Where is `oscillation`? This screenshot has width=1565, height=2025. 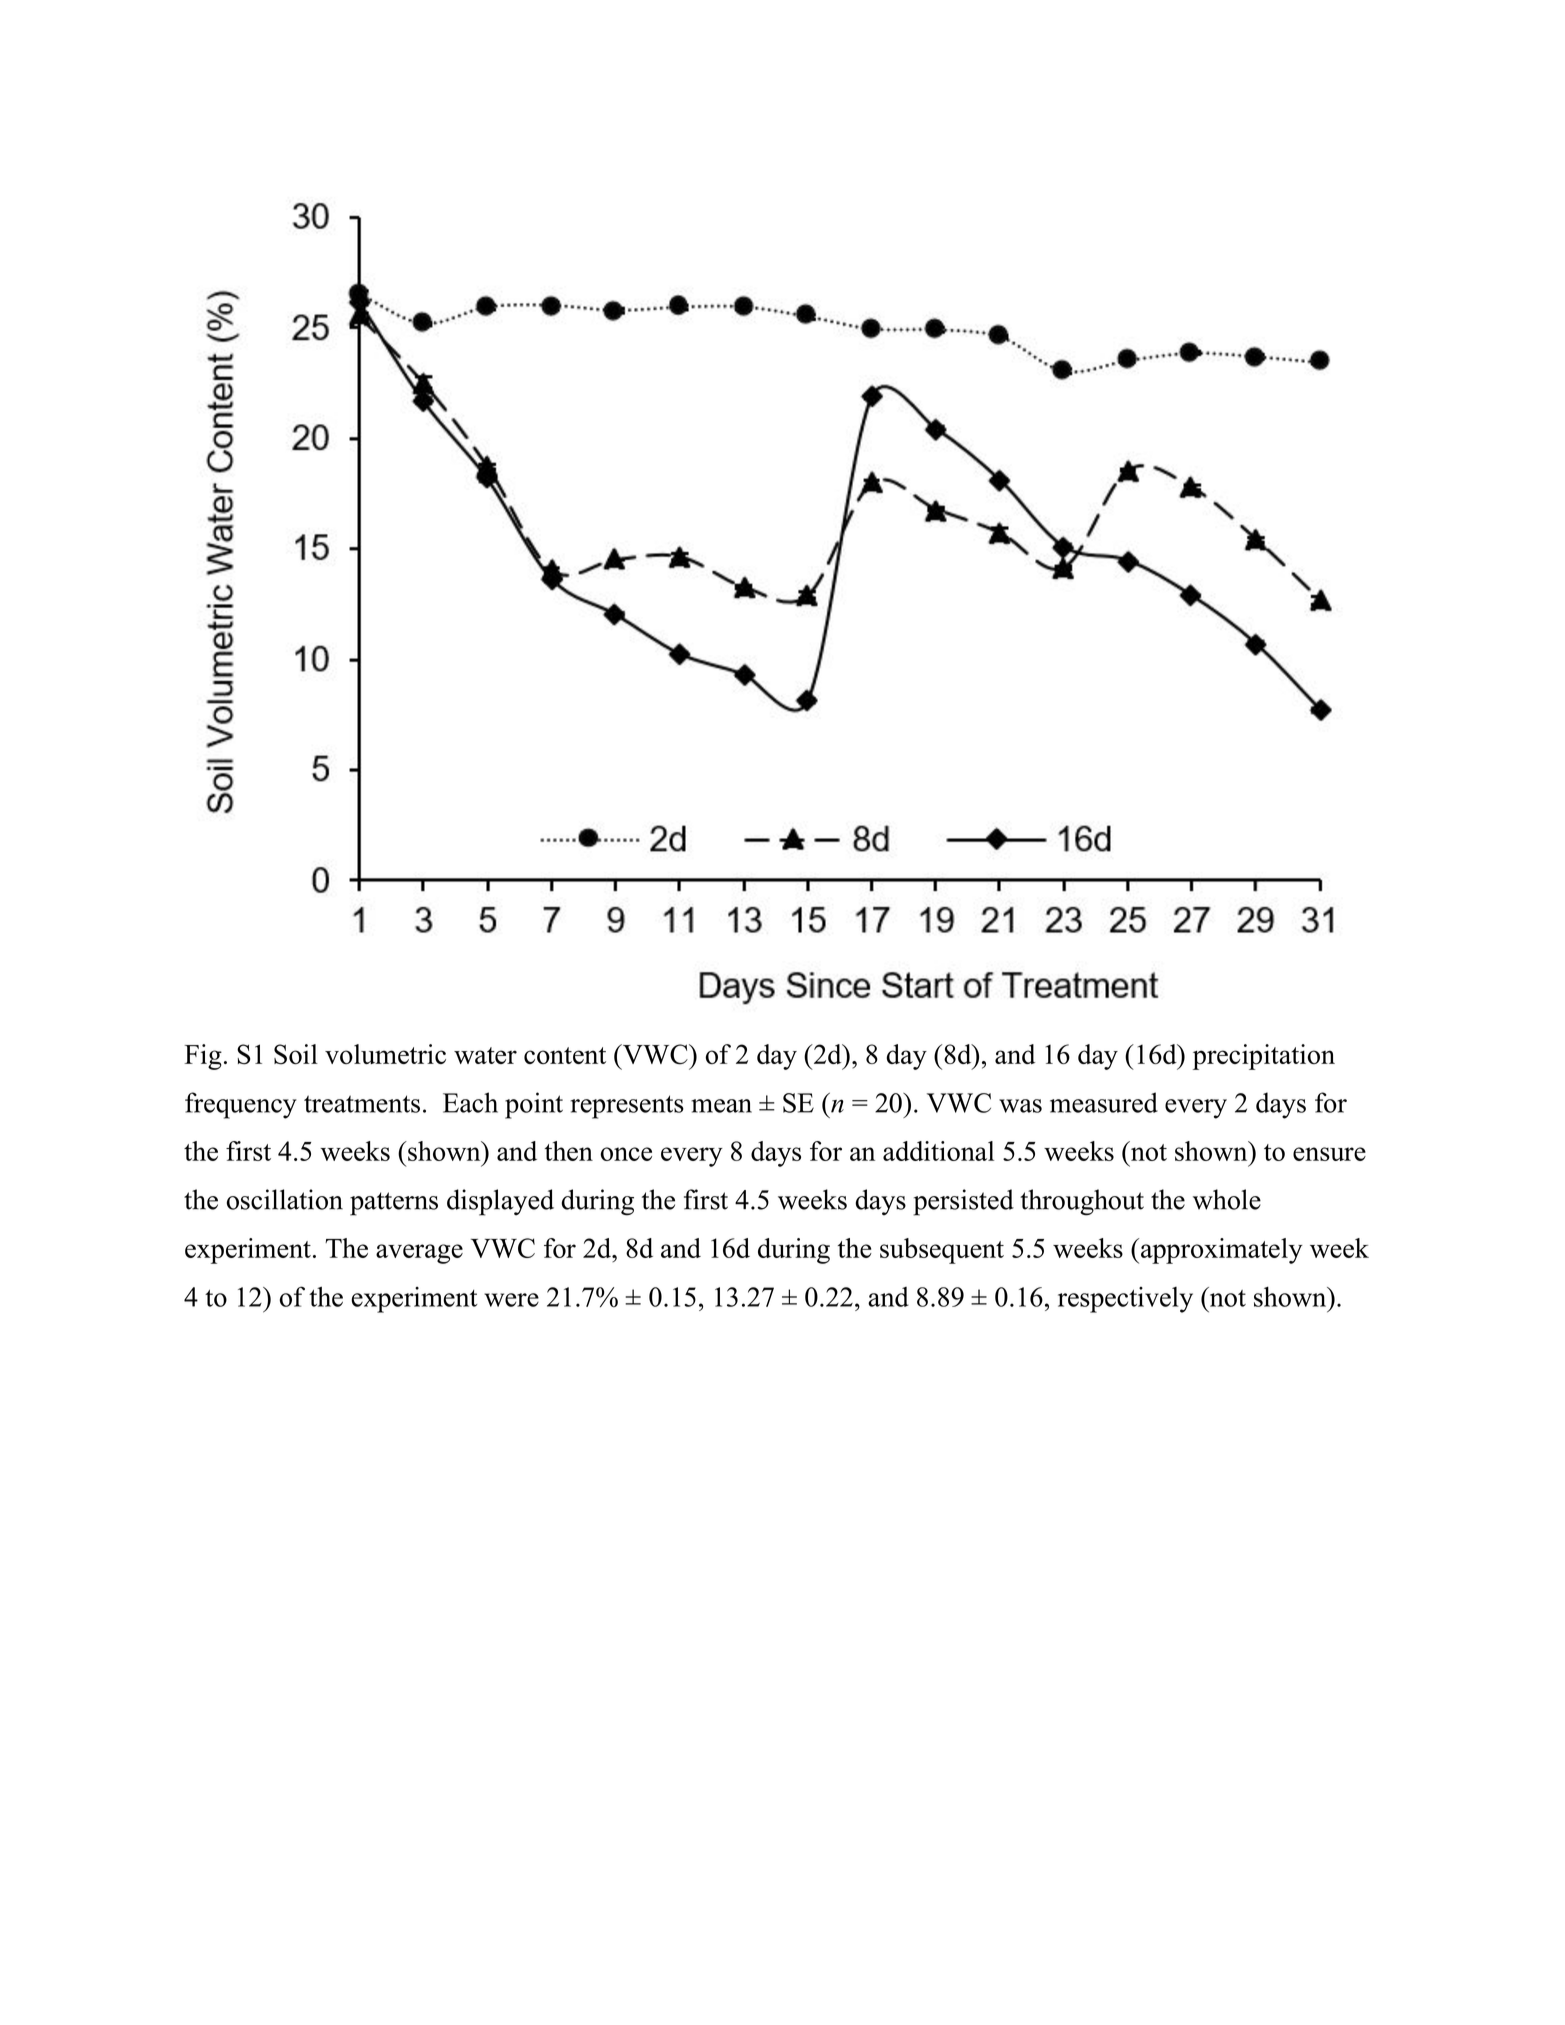
oscillation is located at coordinates (285, 1199).
